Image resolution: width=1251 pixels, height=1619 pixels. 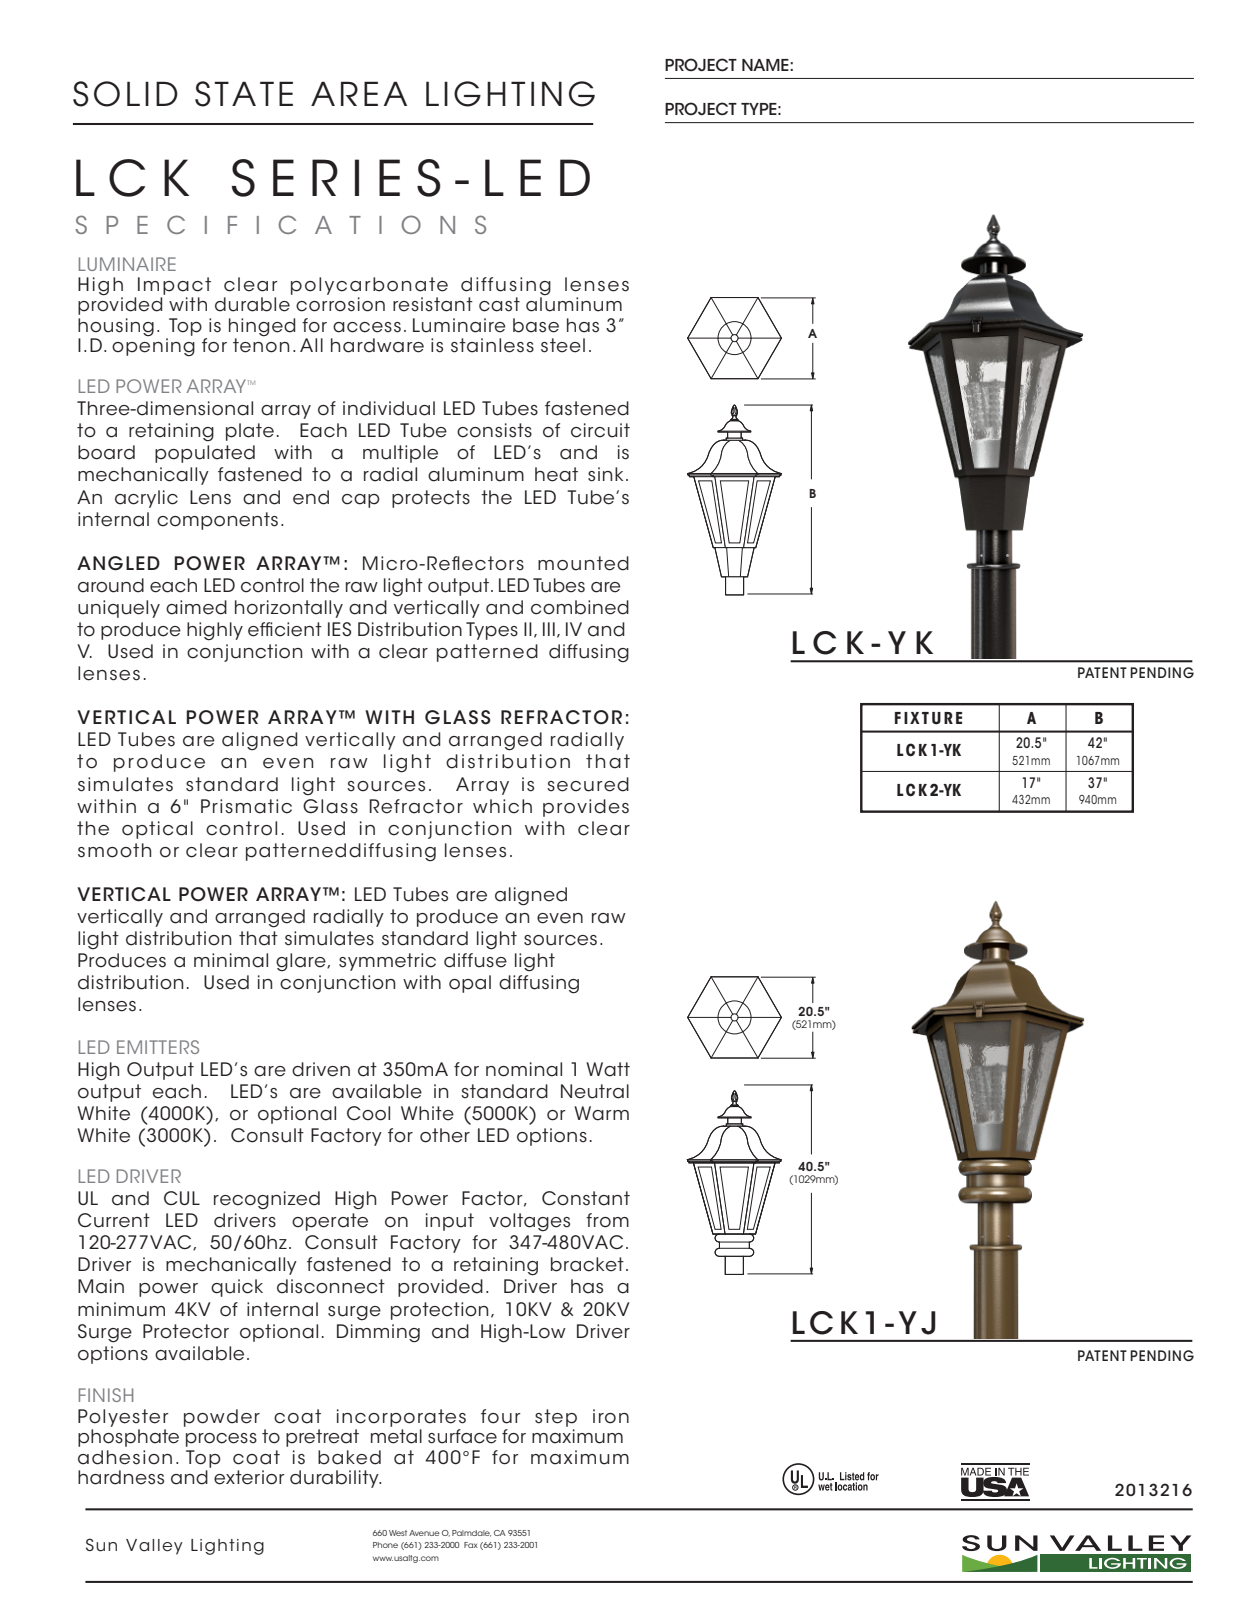 I want to click on iron, so click(x=611, y=1416).
